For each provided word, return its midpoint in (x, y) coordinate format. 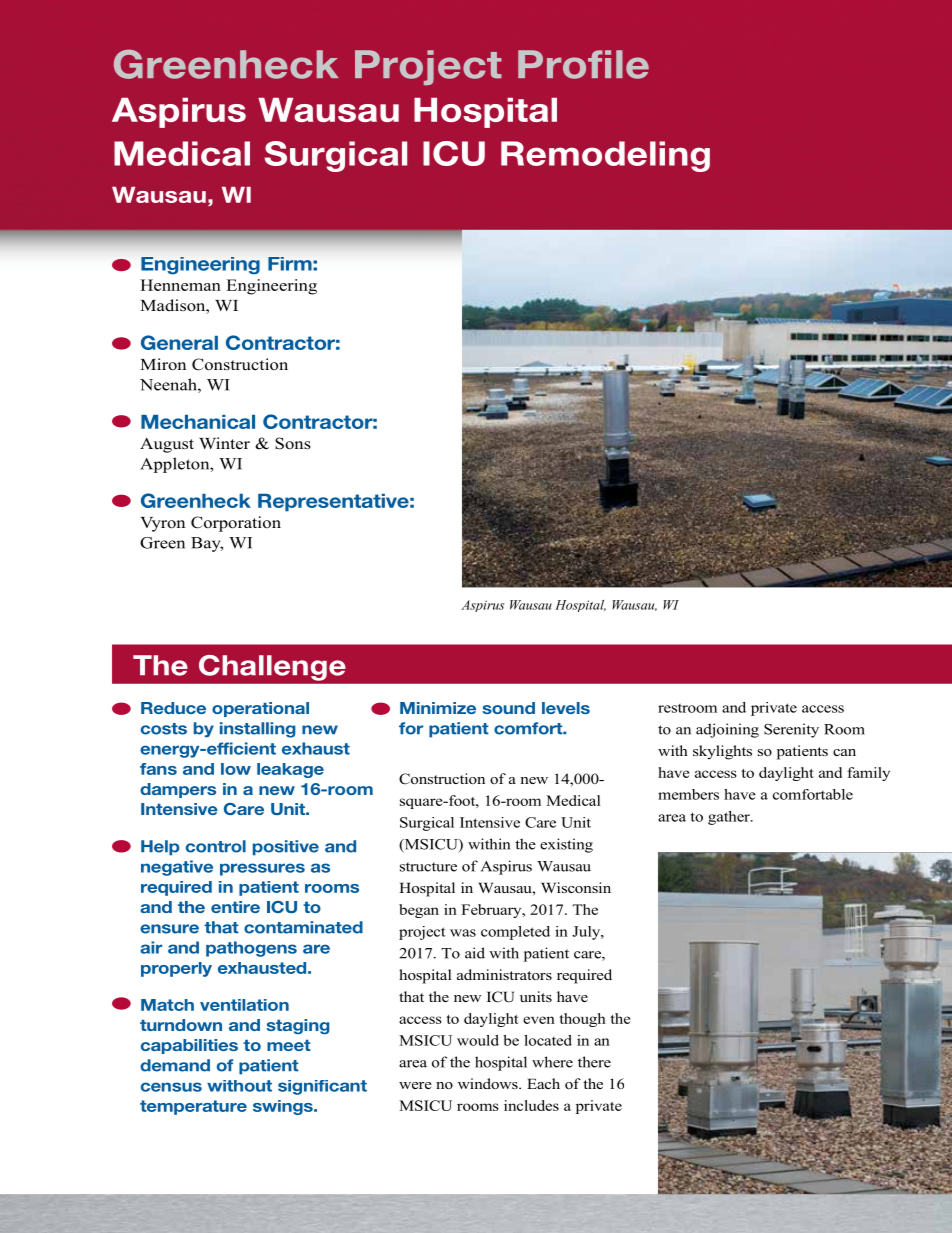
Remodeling (605, 156)
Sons (293, 443)
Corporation (236, 524)
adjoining (727, 730)
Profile (583, 64)
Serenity (791, 730)
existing (566, 845)
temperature (193, 1107)
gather (730, 818)
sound (509, 708)
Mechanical (198, 422)
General (179, 342)
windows (489, 1083)
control (216, 846)
